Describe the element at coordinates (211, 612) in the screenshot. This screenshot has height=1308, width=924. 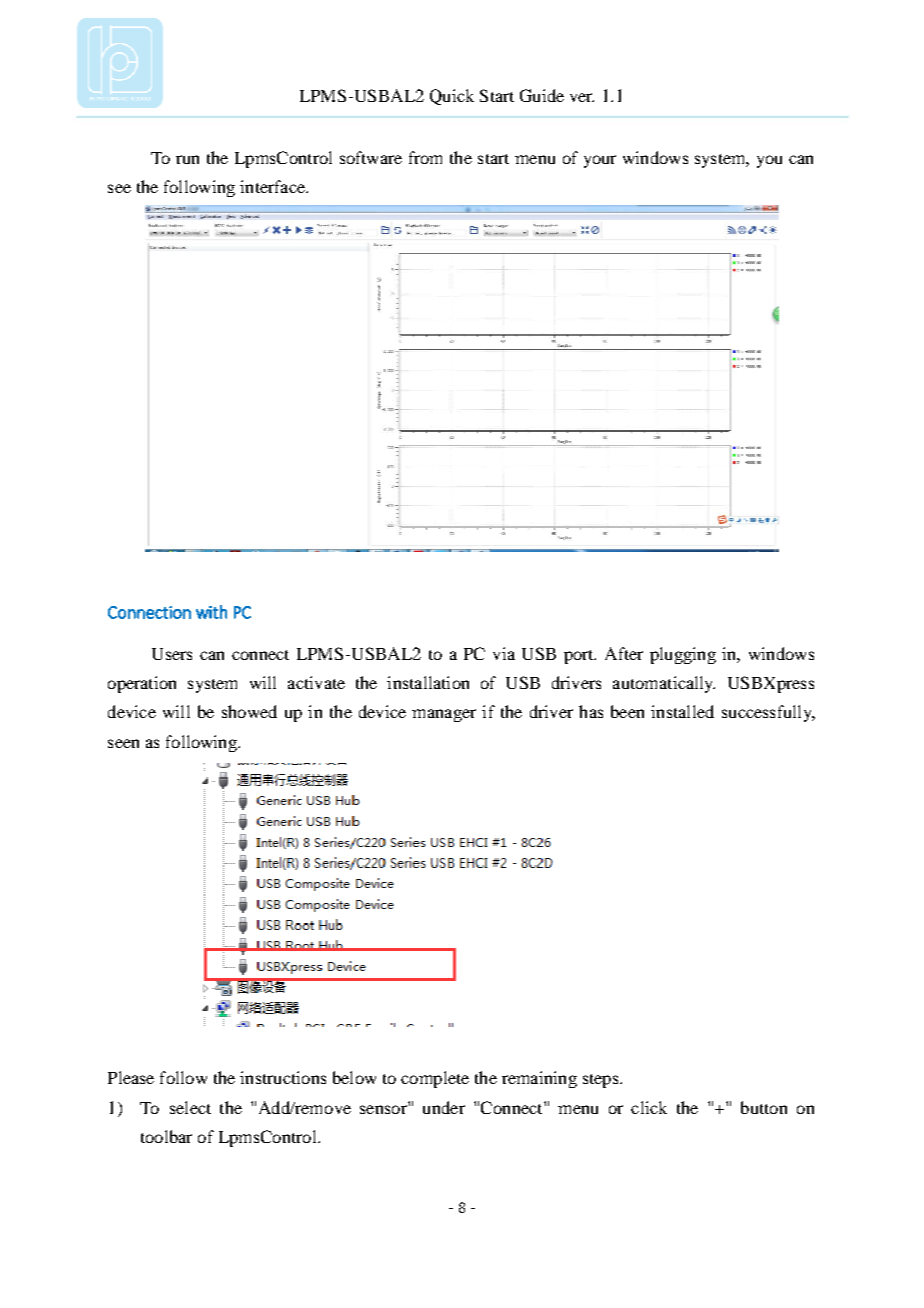
I see `with` at that location.
